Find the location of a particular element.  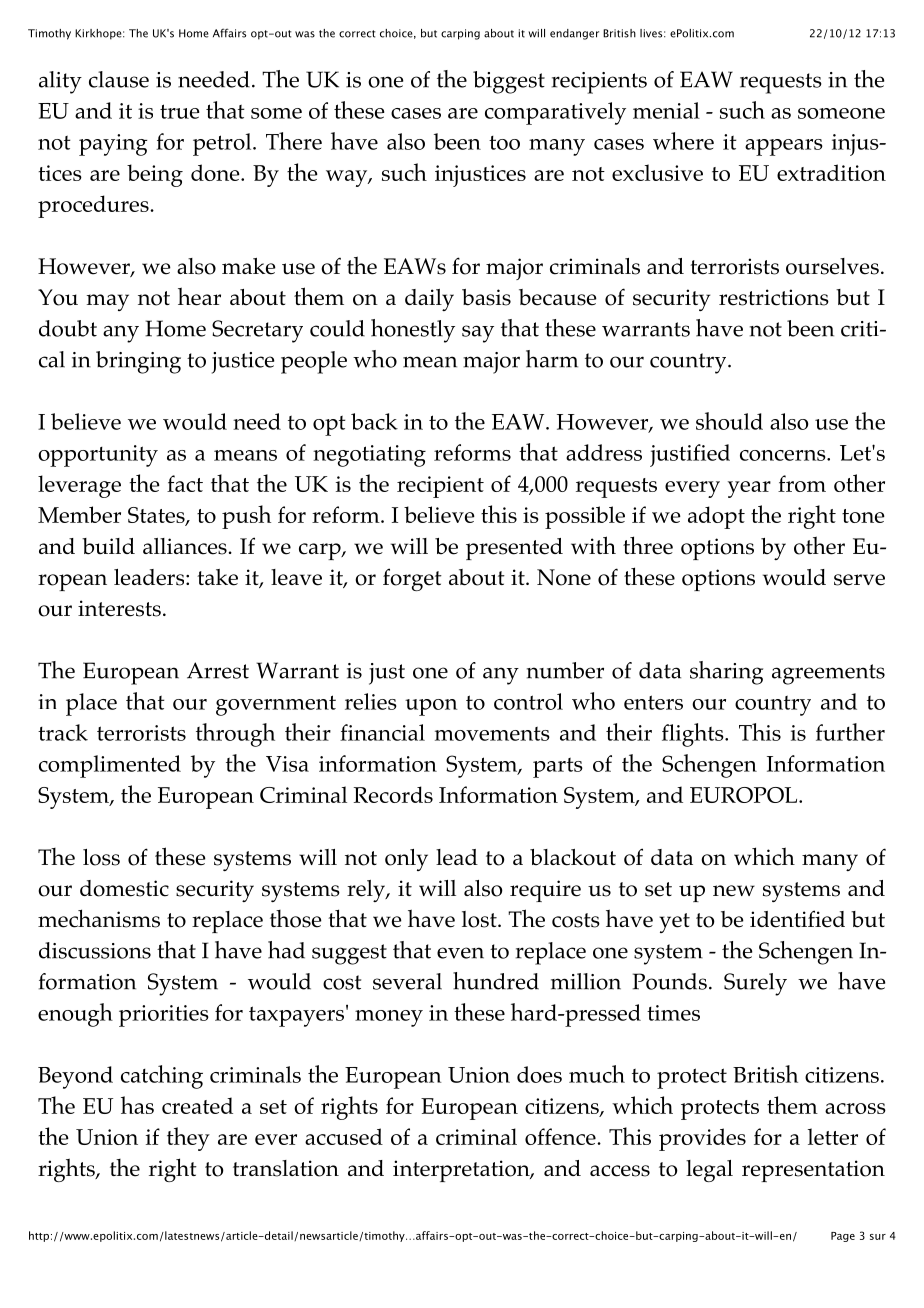

fact is located at coordinates (185, 483).
